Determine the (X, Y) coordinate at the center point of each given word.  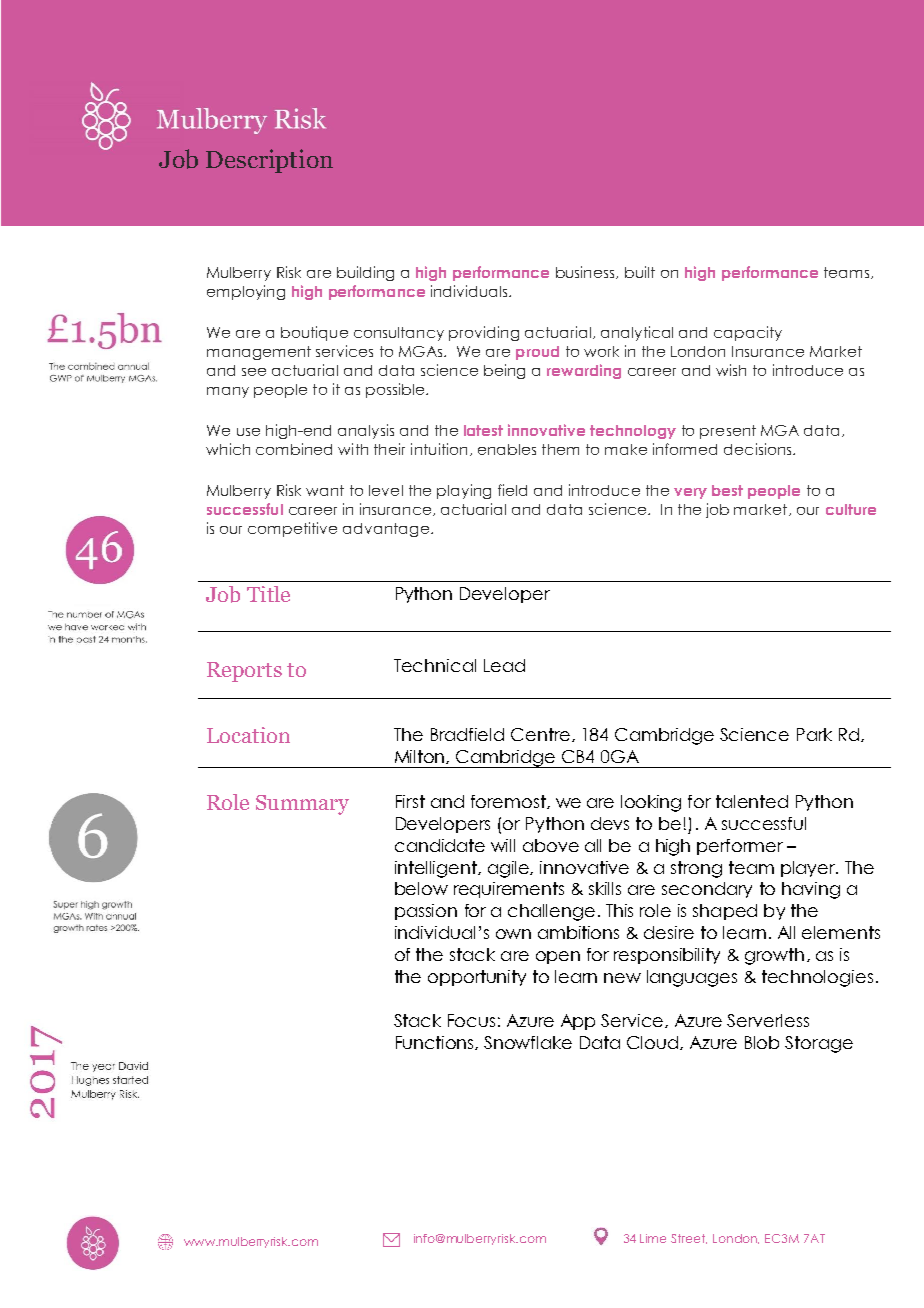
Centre (540, 734)
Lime (653, 1238)
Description (269, 161)
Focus (471, 1020)
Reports (244, 672)
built (640, 272)
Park (814, 734)
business (586, 272)
